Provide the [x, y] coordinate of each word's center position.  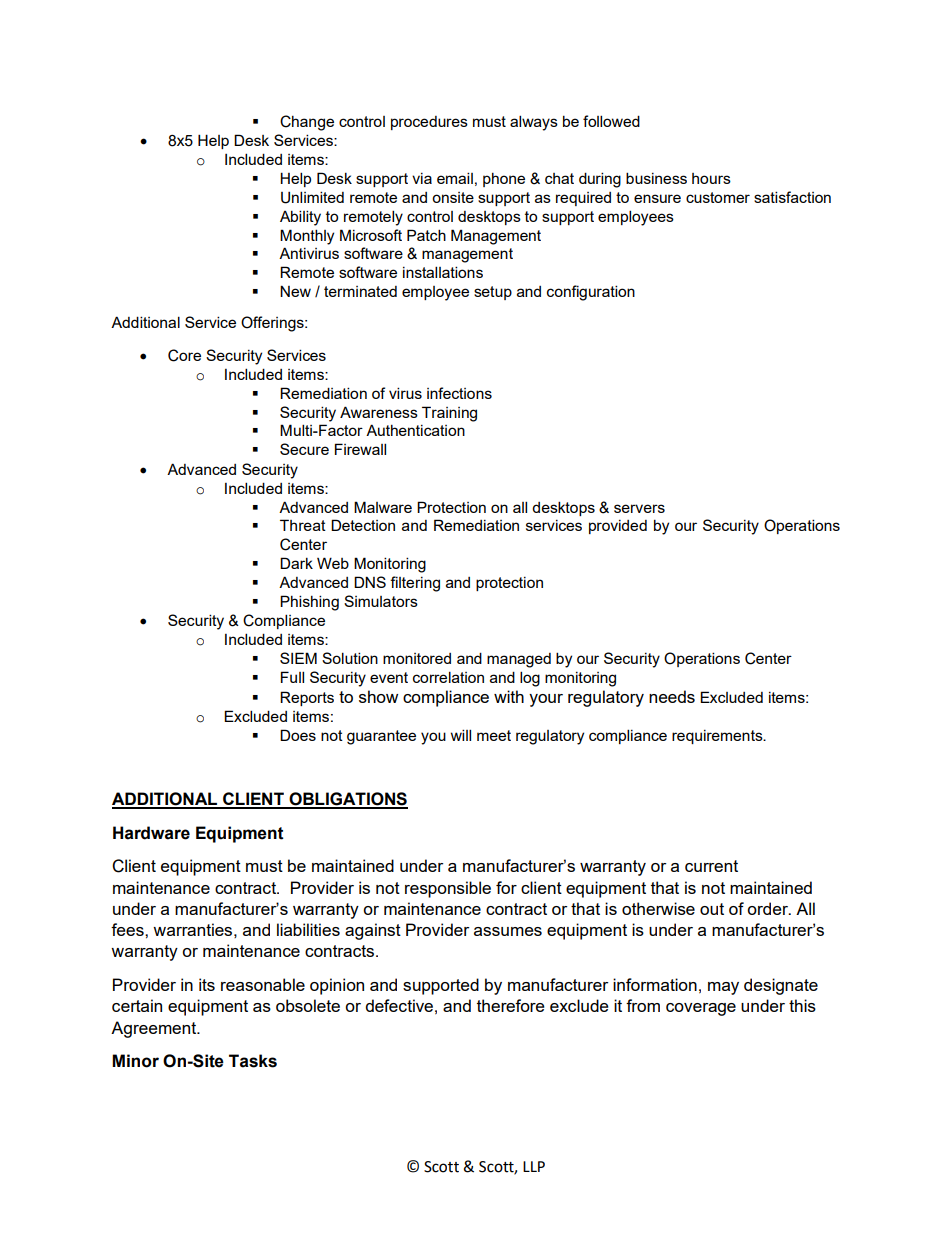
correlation [448, 677]
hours [711, 178]
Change [307, 123]
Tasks [253, 1061]
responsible [448, 889]
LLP [534, 1166]
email [455, 178]
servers [639, 508]
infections [459, 393]
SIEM [298, 658]
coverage [701, 1009]
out [712, 909]
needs [672, 696]
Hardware [151, 833]
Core [184, 355]
